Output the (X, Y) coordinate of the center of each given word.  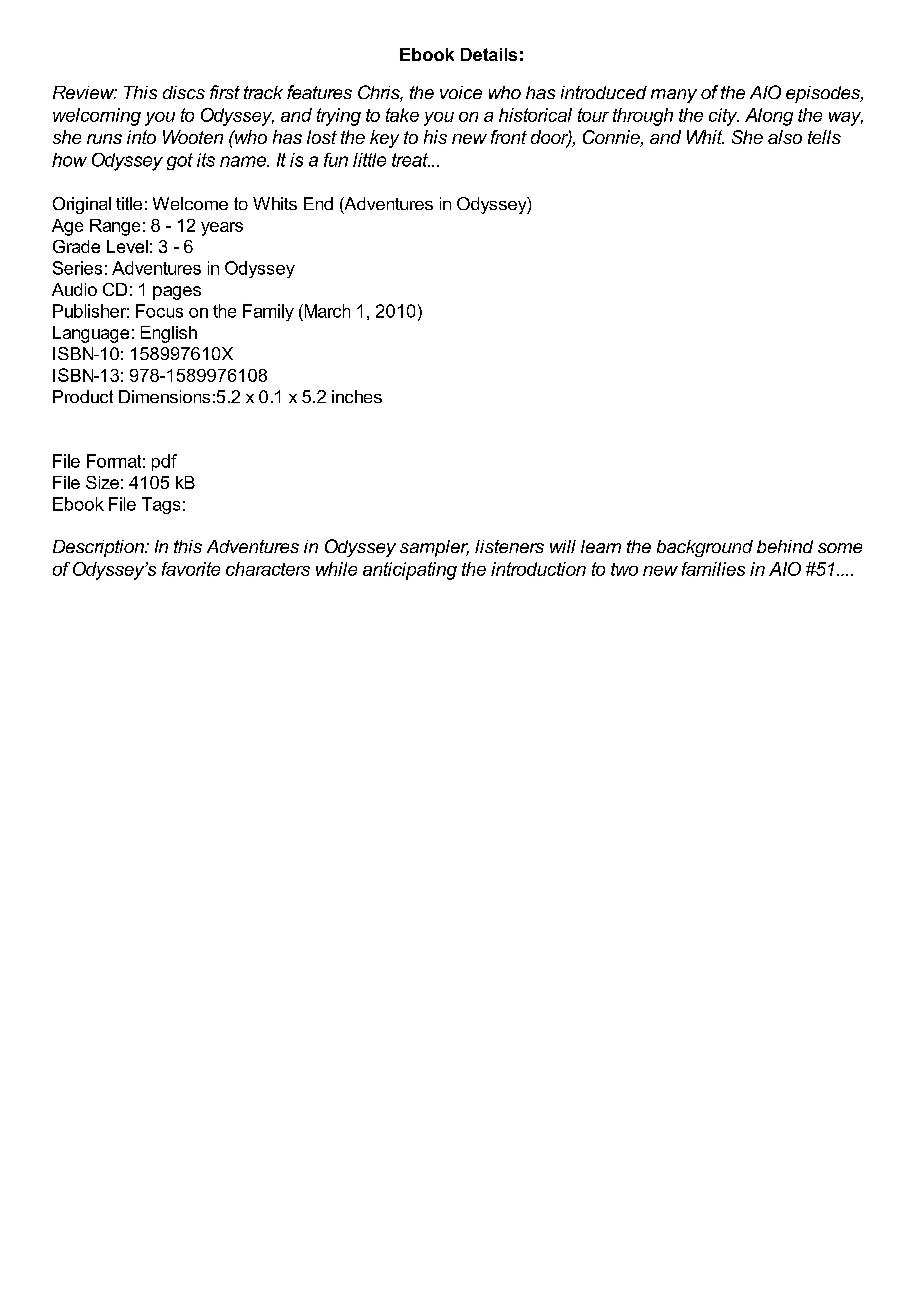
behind (785, 546)
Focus (159, 311)
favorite (191, 569)
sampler (434, 548)
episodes (824, 94)
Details (489, 54)
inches (357, 396)
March (326, 311)
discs (184, 92)
